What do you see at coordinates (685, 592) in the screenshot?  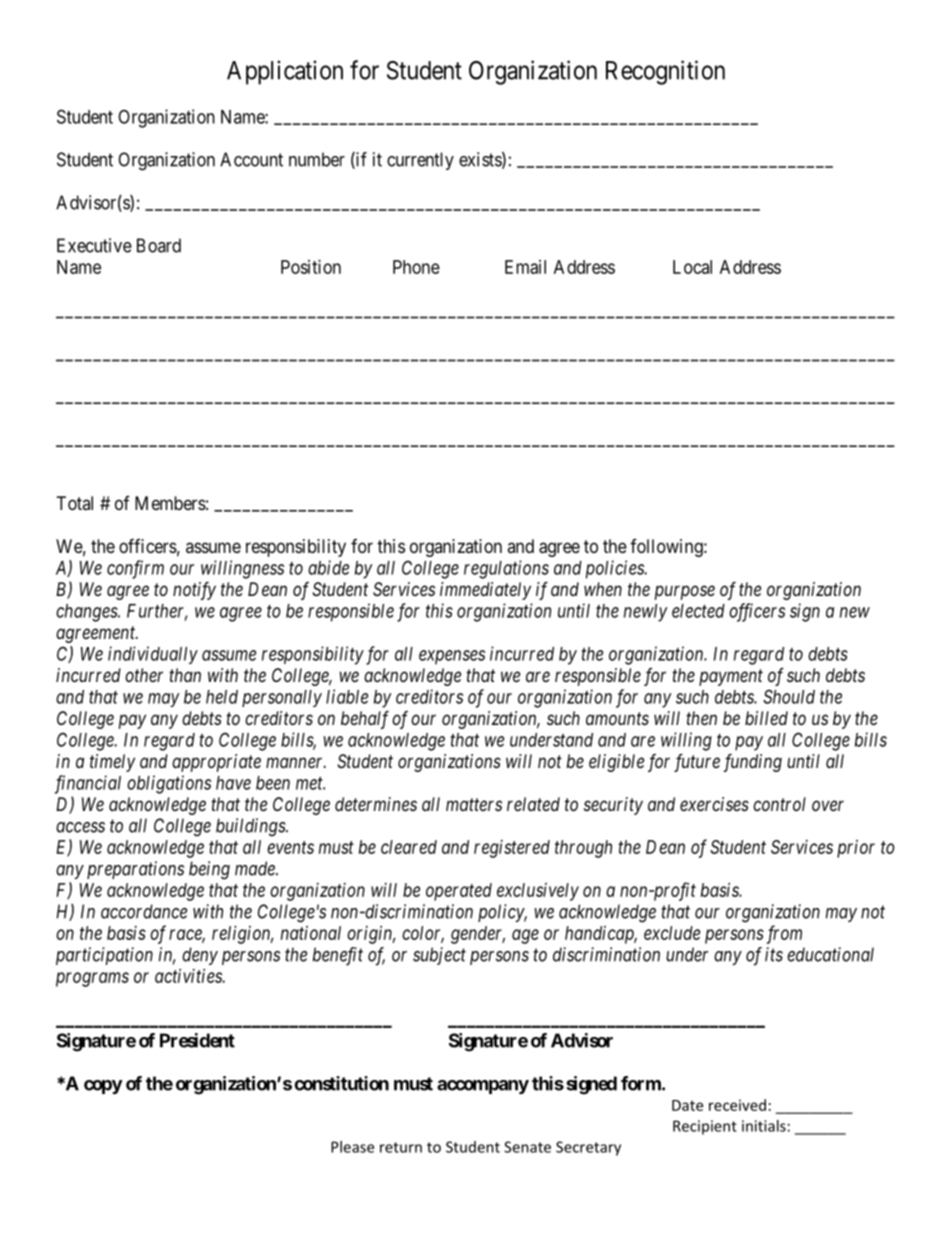 I see `purpose` at bounding box center [685, 592].
